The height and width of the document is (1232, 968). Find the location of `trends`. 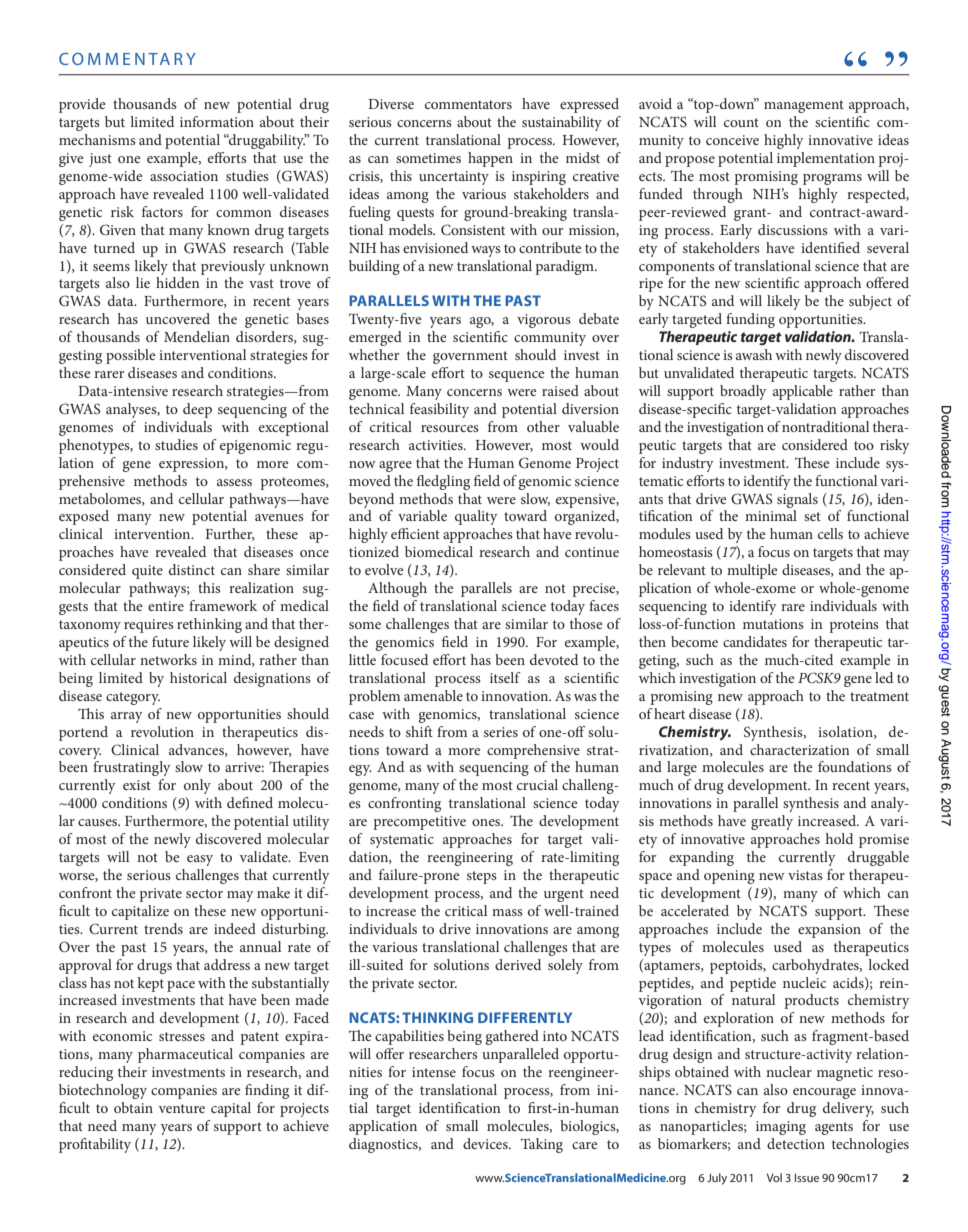

trends is located at coordinates (163, 928).
